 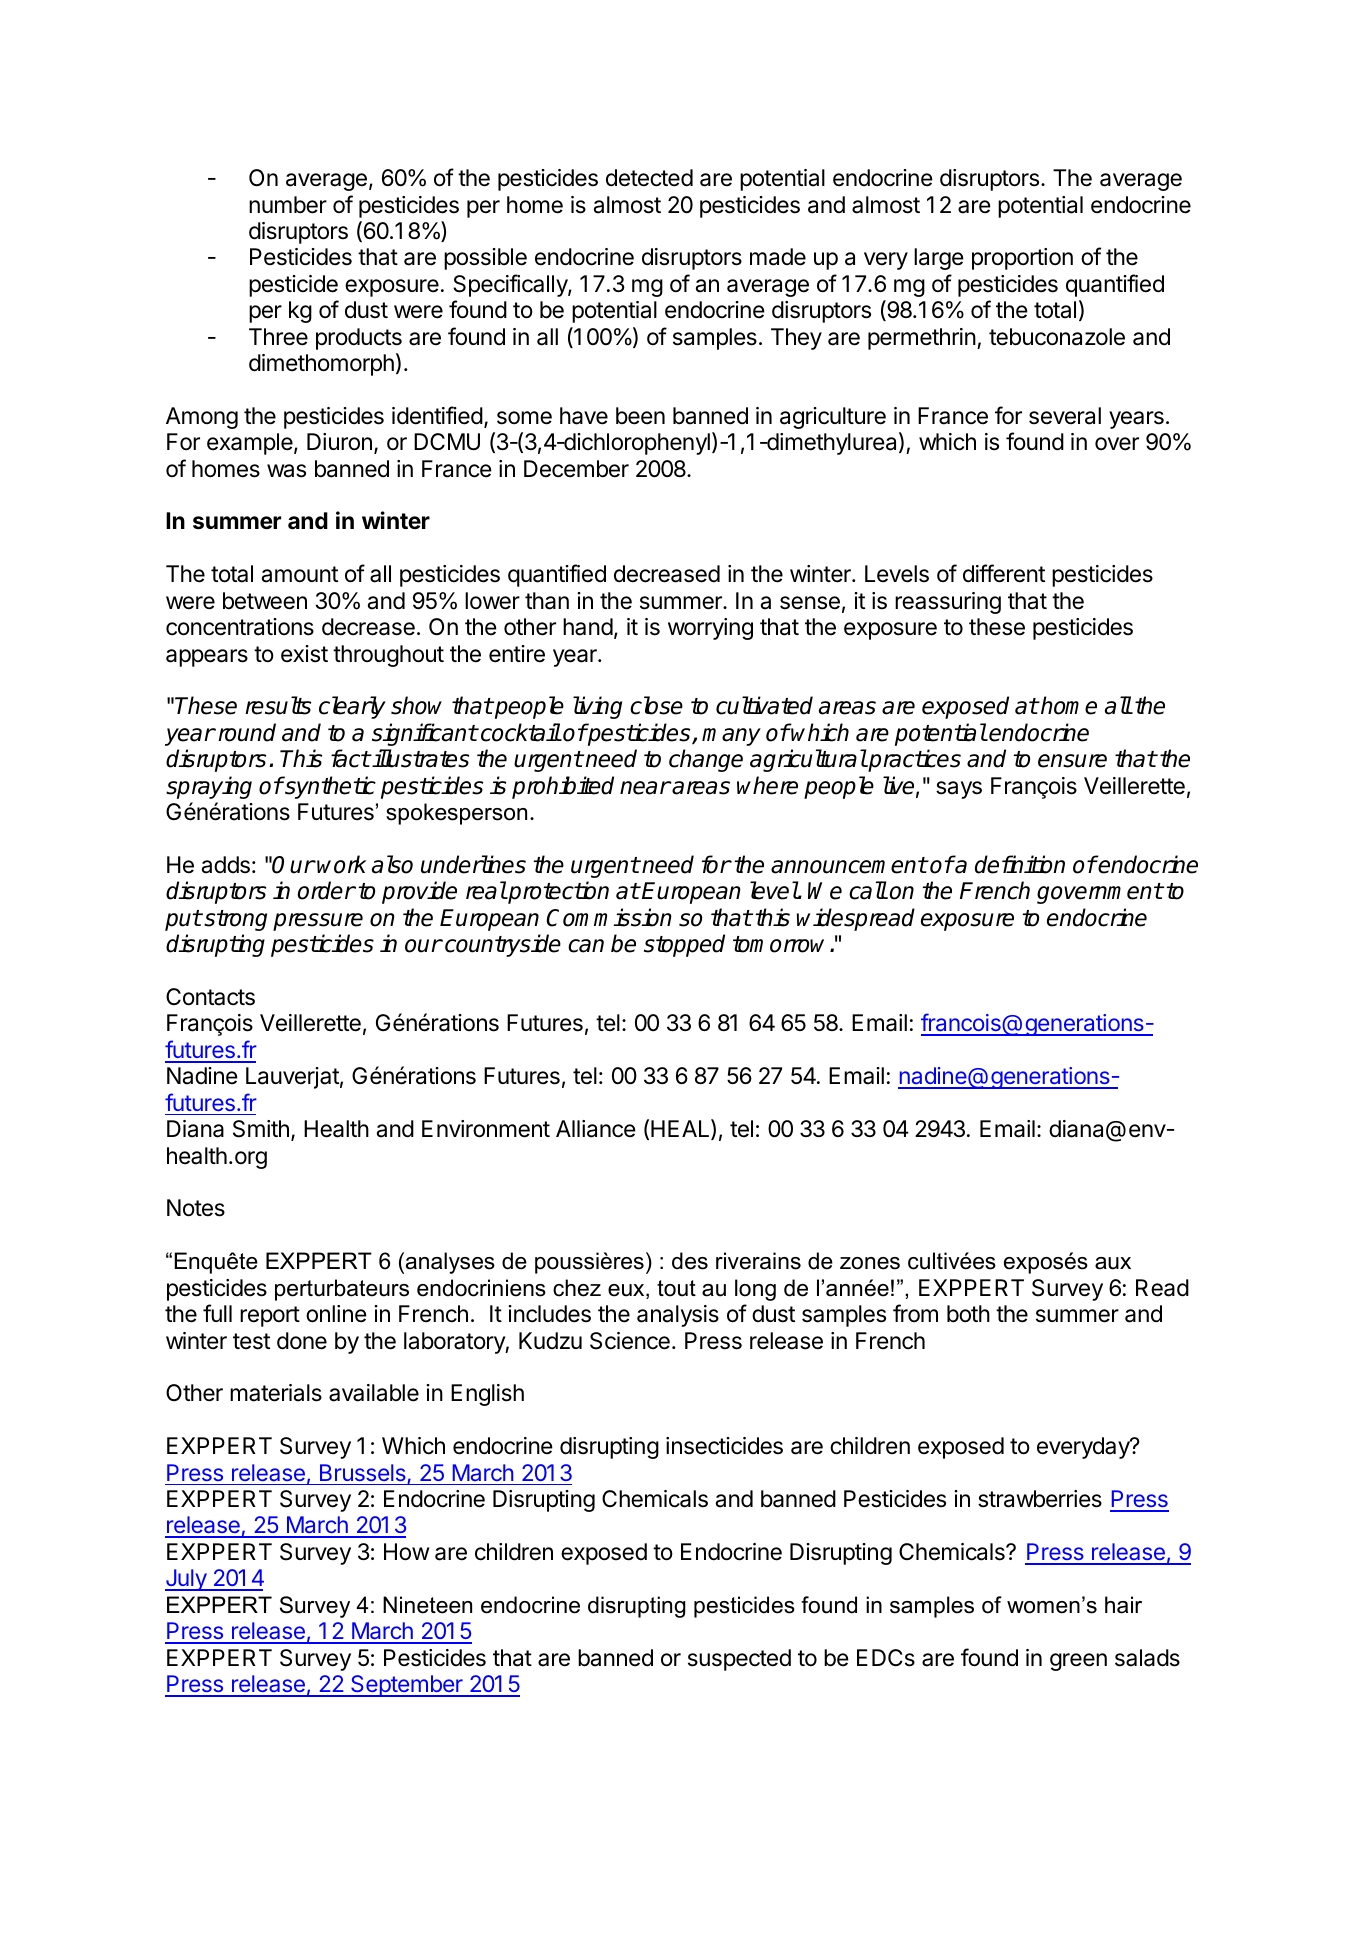 I want to click on worrying, so click(x=710, y=629).
